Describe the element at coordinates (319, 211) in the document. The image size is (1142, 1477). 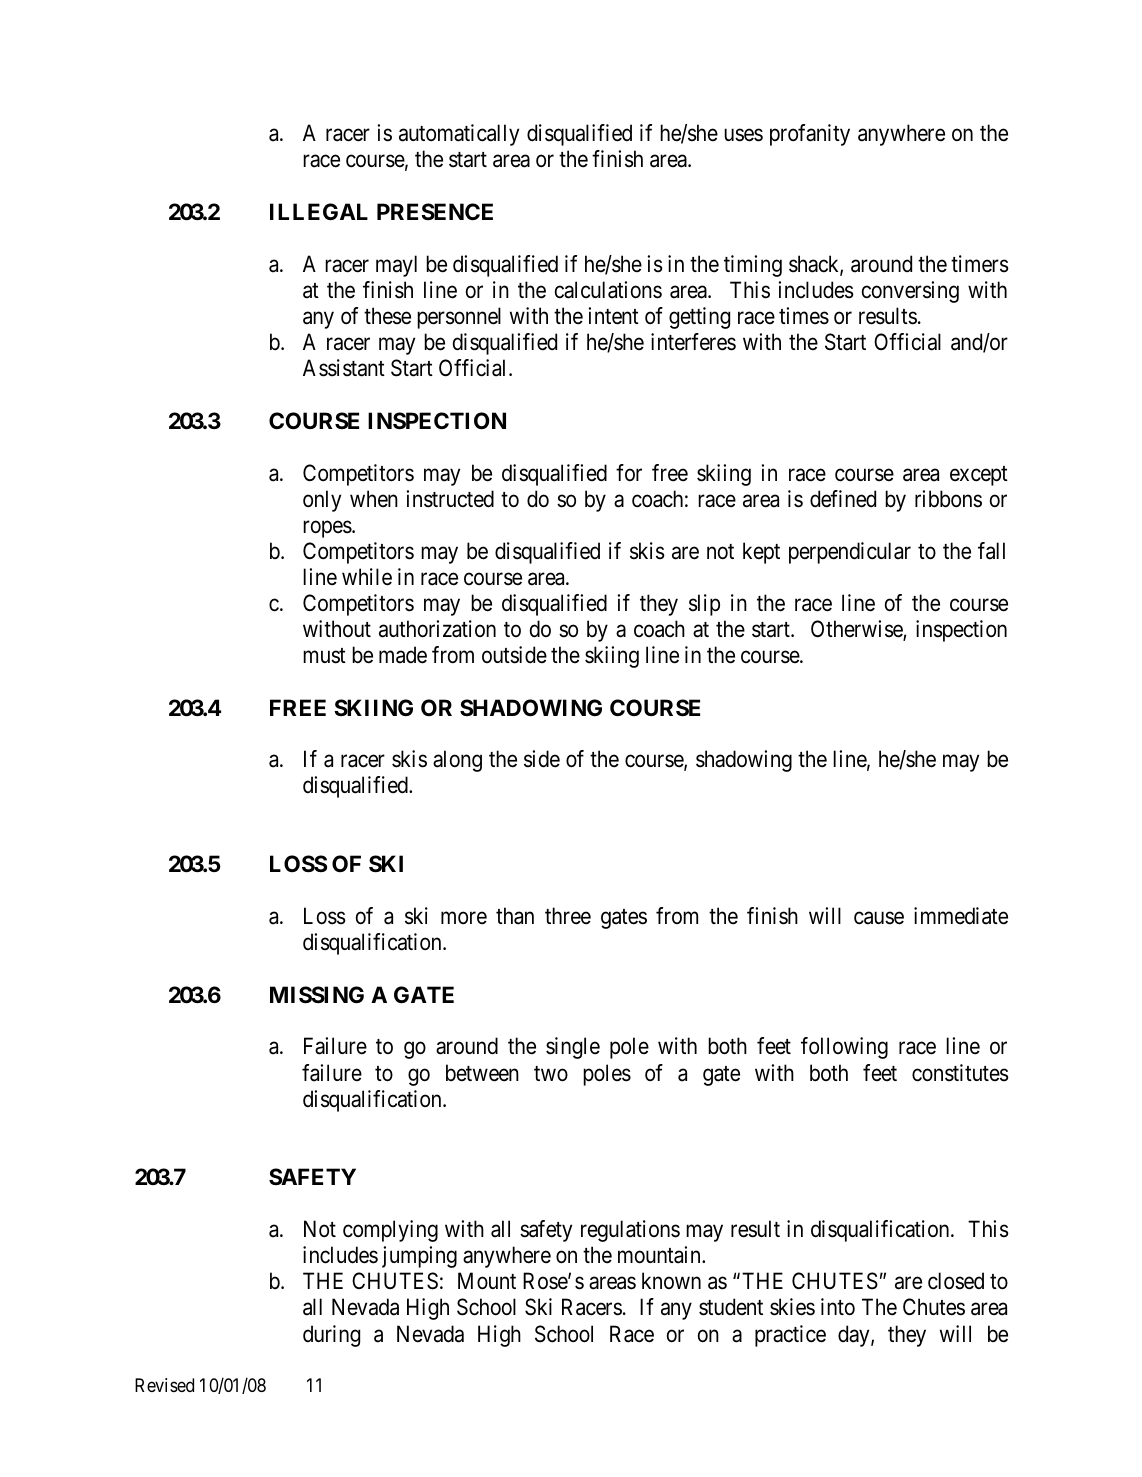
I see `ILLEGAL` at that location.
